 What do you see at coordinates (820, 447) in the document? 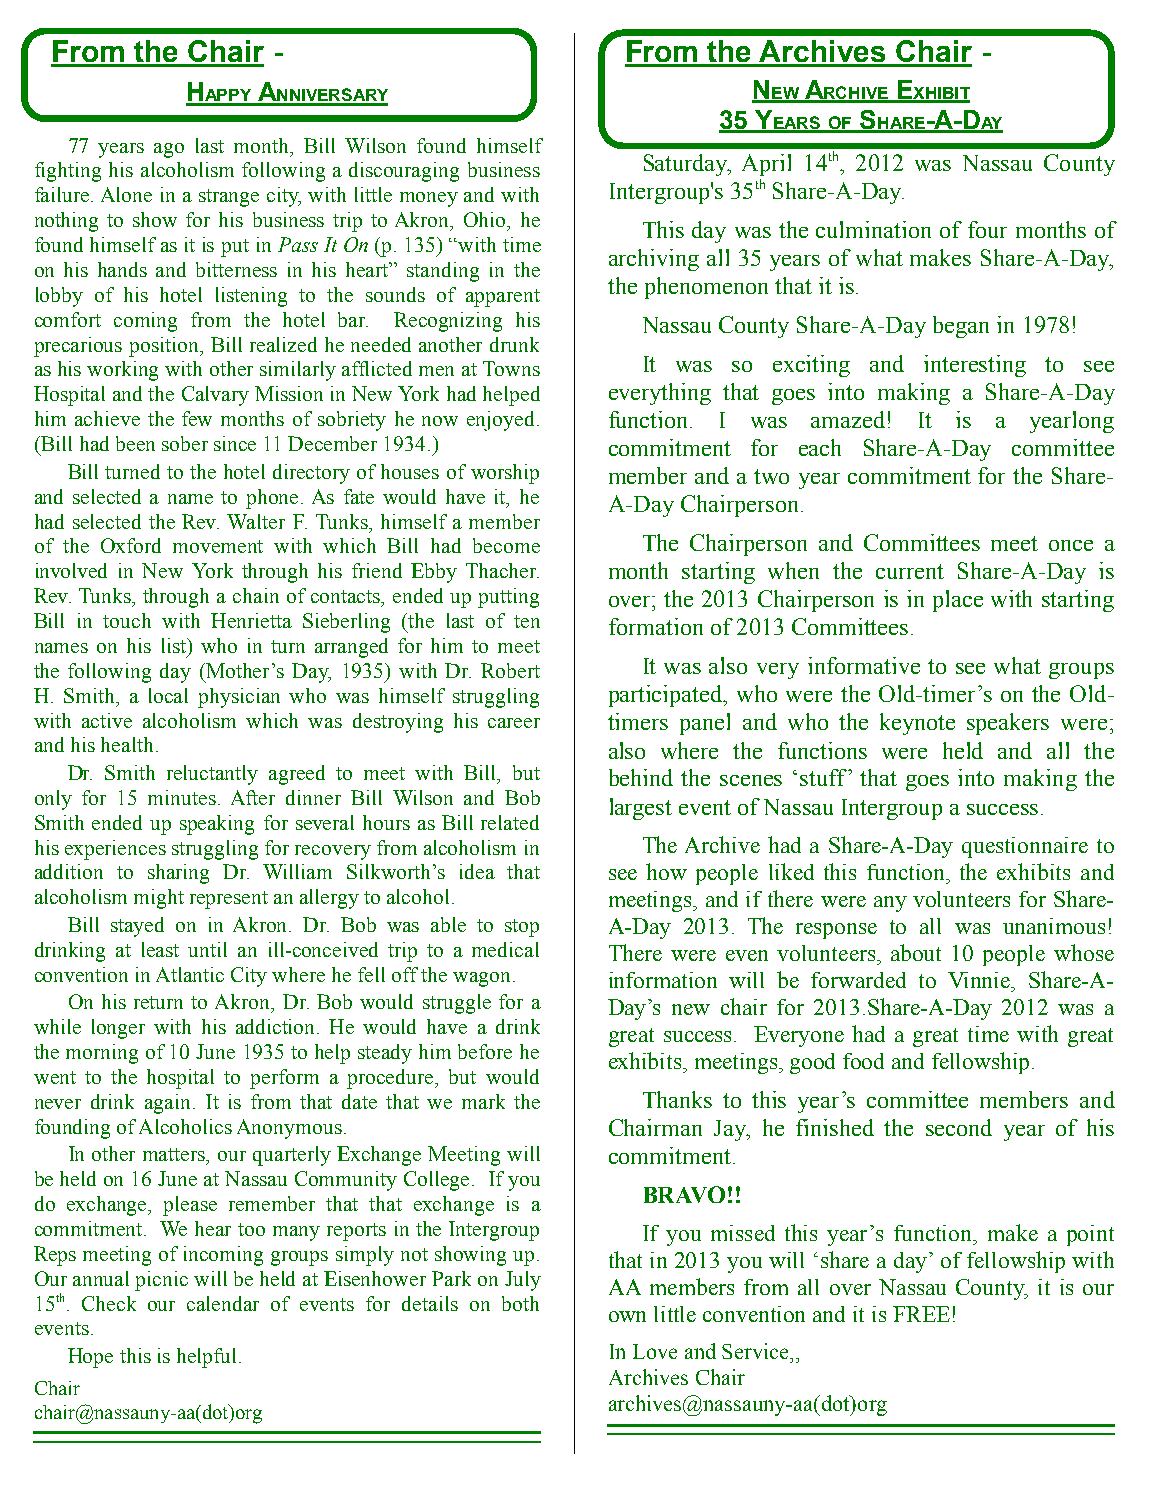
I see `each` at bounding box center [820, 447].
